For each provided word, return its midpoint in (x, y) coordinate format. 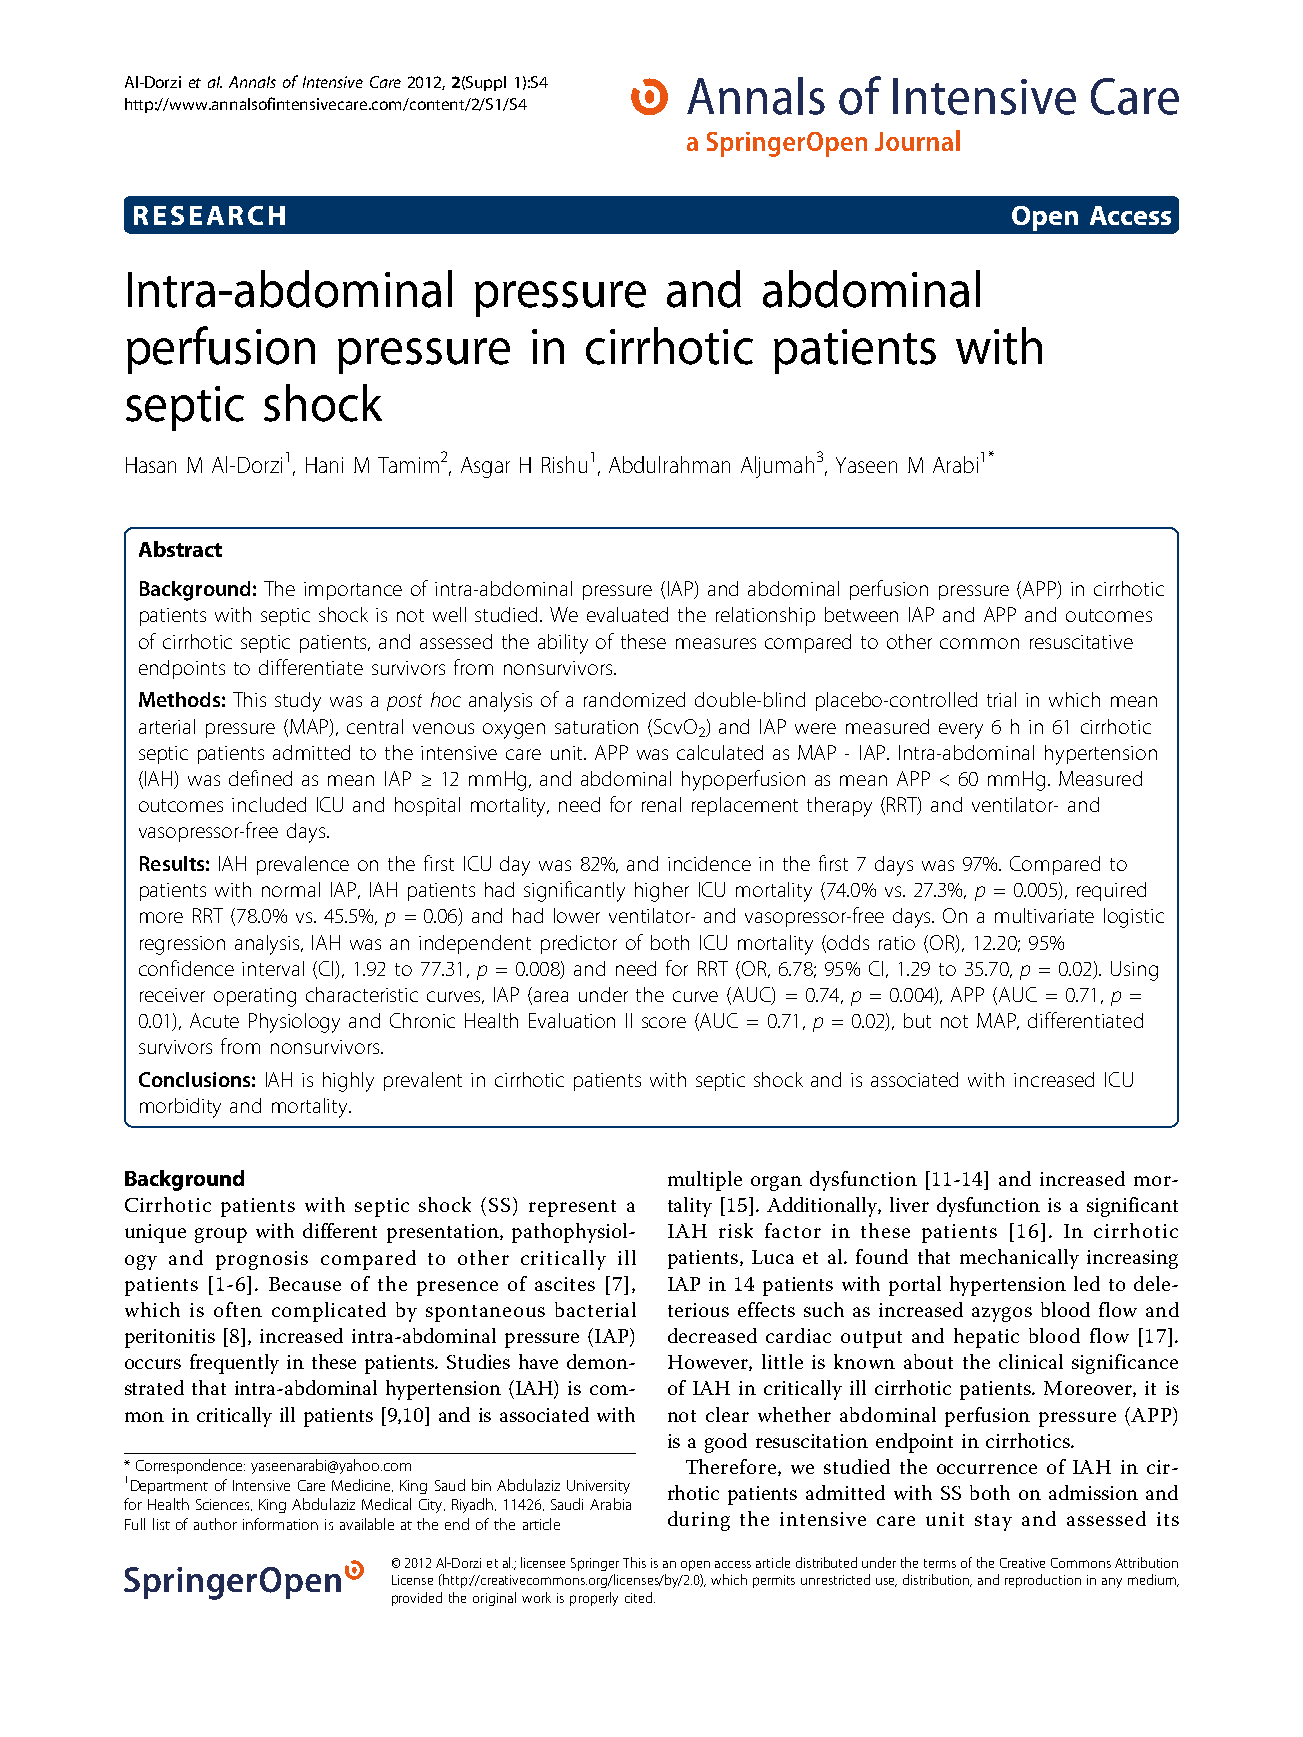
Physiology (294, 1023)
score (664, 1022)
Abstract (180, 549)
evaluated (627, 614)
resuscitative (1081, 642)
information (280, 1524)
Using (1134, 971)
